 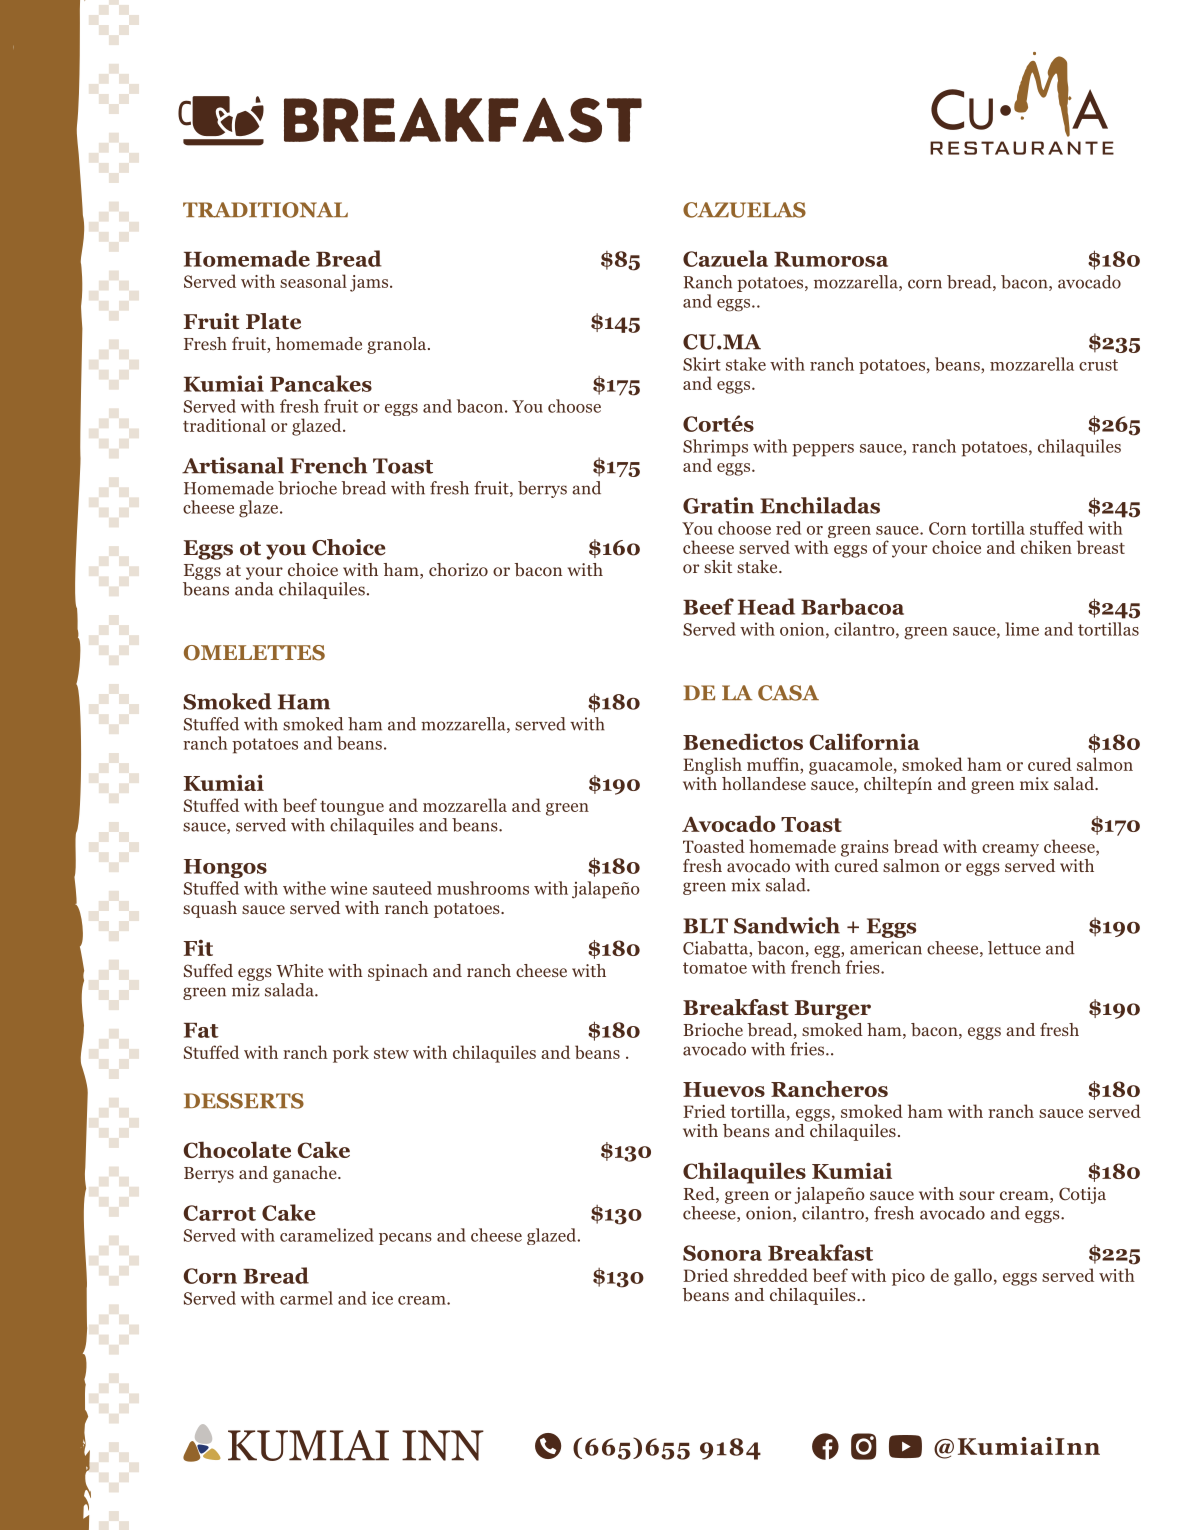 I want to click on crust, so click(x=1098, y=365).
